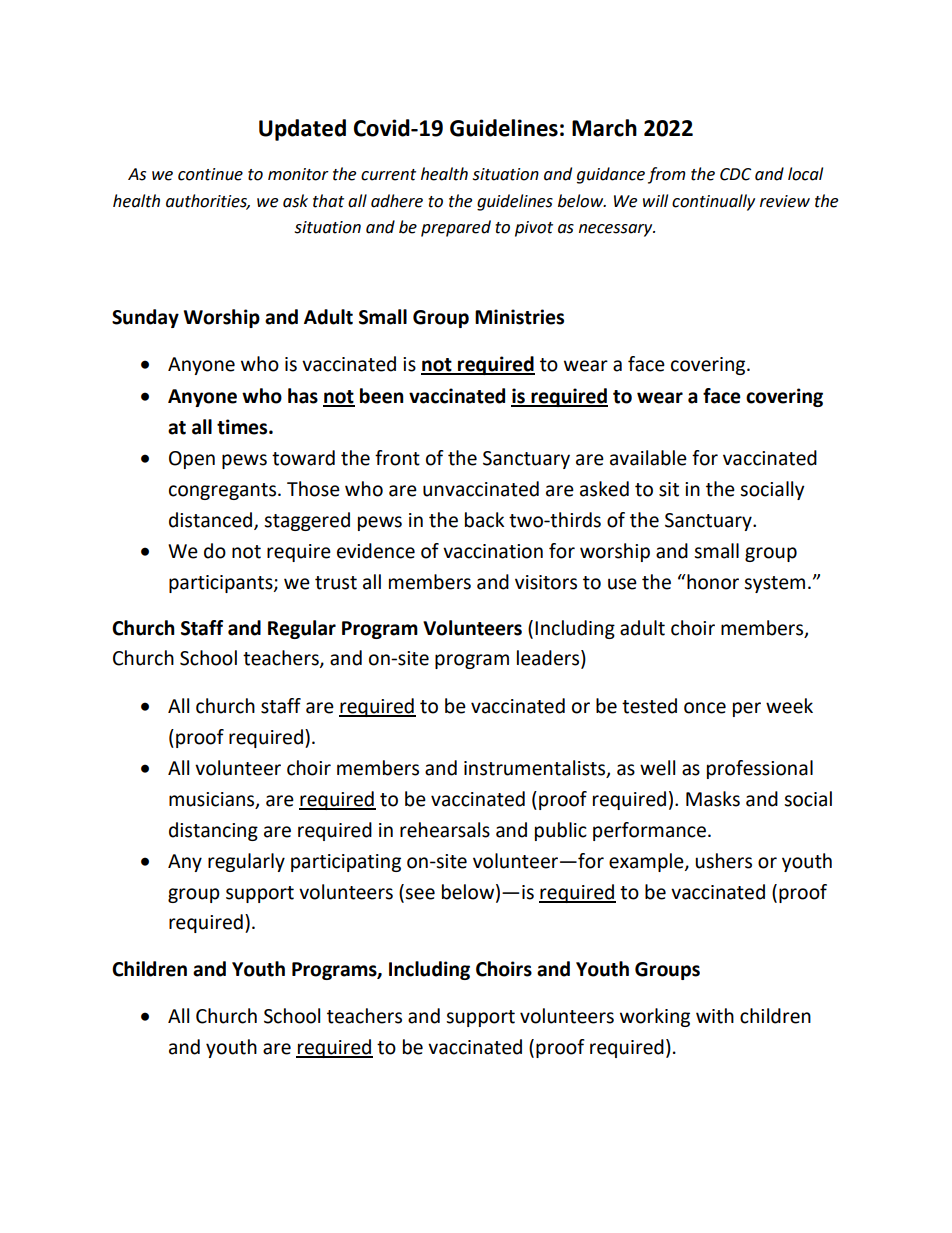 The image size is (952, 1233). What do you see at coordinates (346, 863) in the screenshot?
I see `participating` at bounding box center [346, 863].
